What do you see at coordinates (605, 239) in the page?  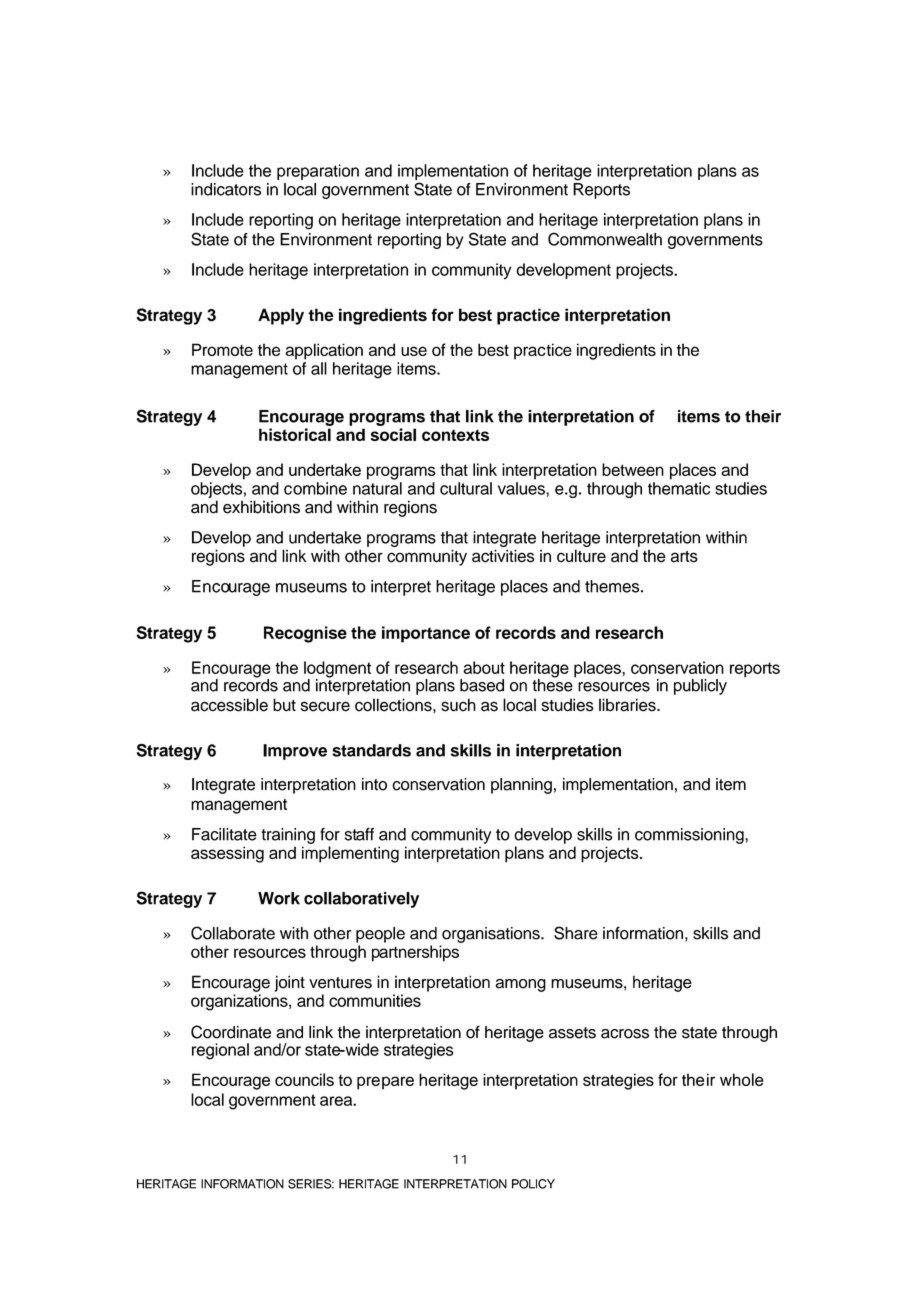 I see `Commonwealth` at bounding box center [605, 239].
